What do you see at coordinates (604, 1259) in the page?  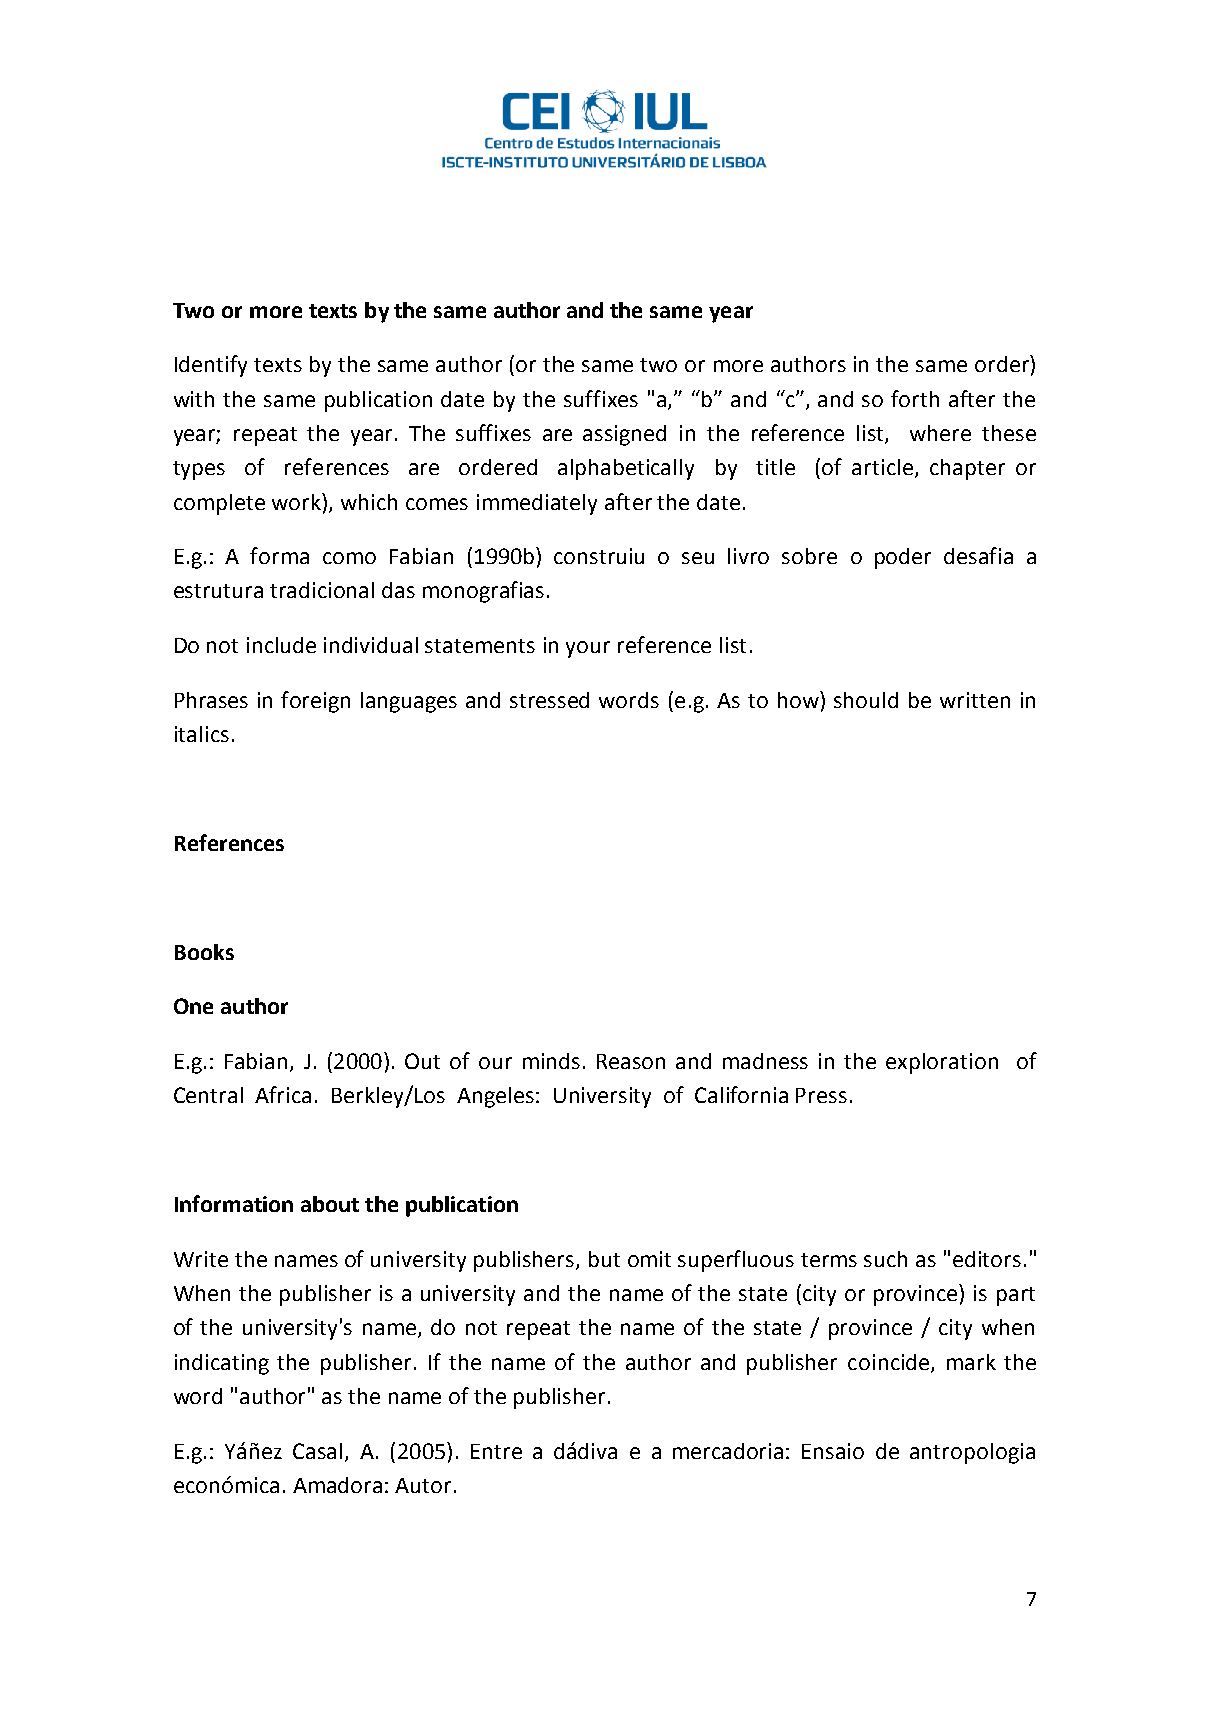 I see `but` at bounding box center [604, 1259].
